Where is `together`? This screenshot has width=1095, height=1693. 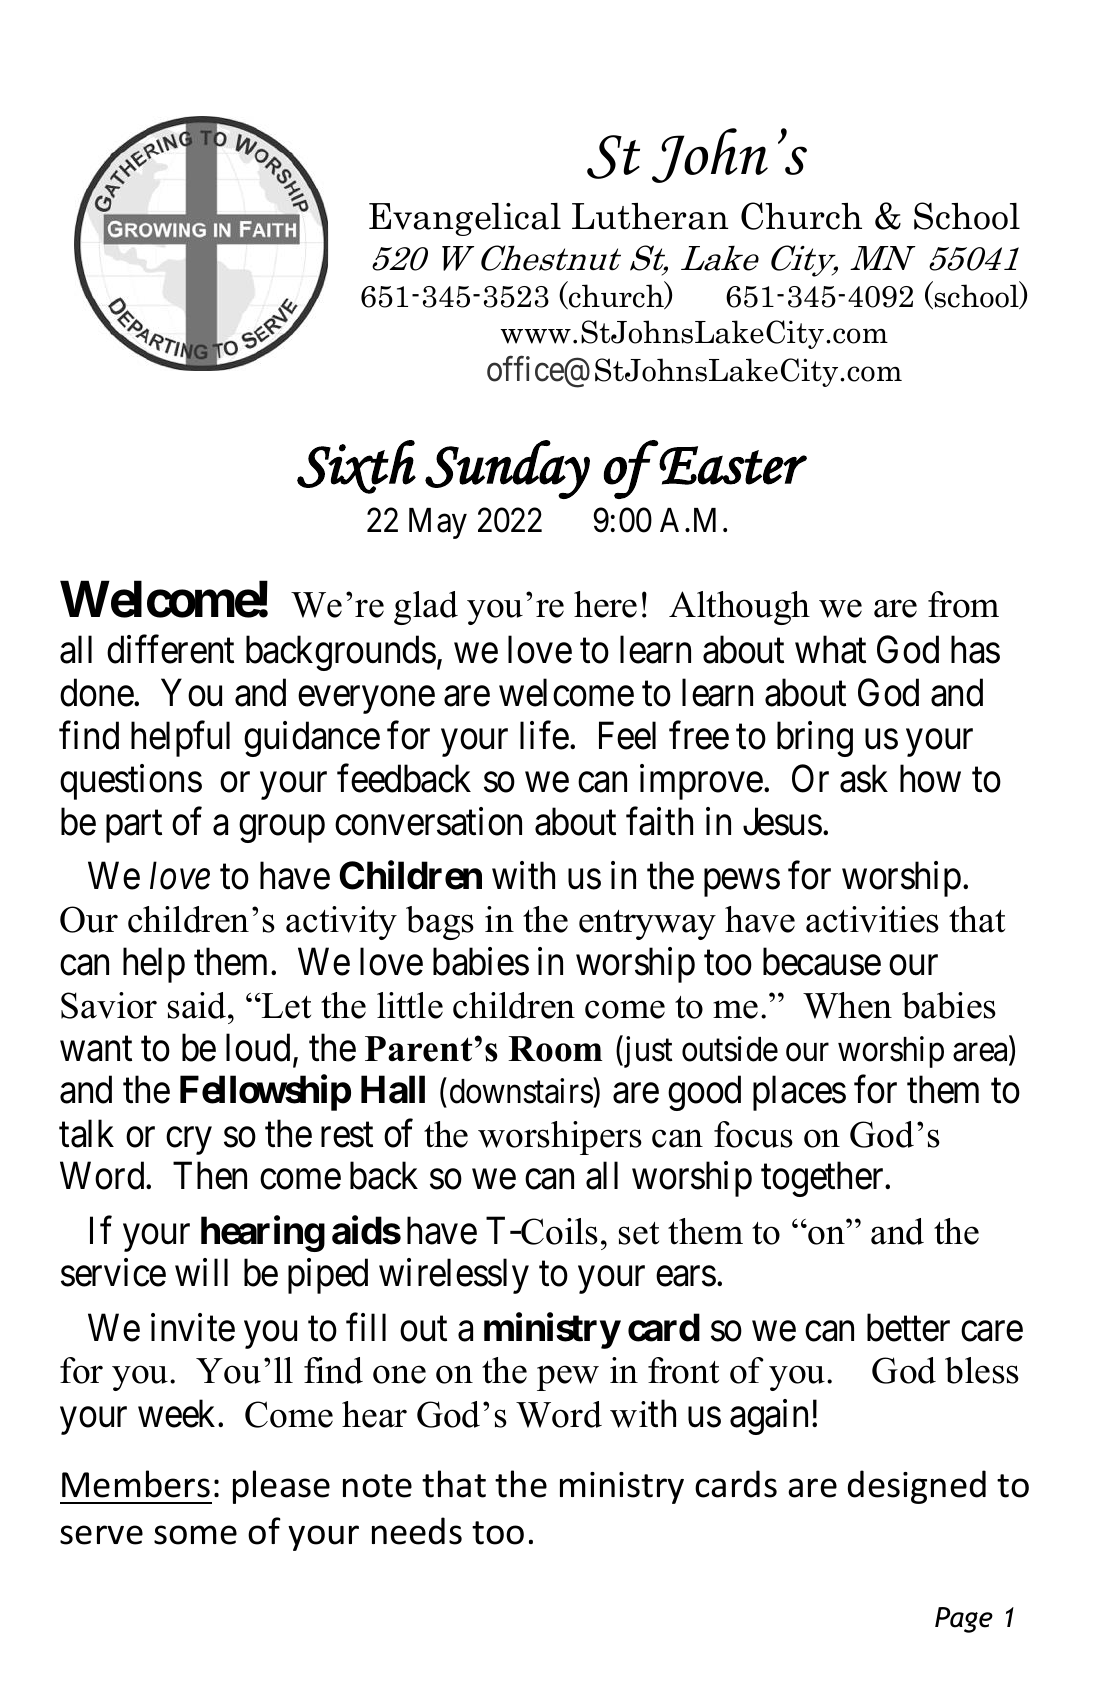
together is located at coordinates (823, 1179).
